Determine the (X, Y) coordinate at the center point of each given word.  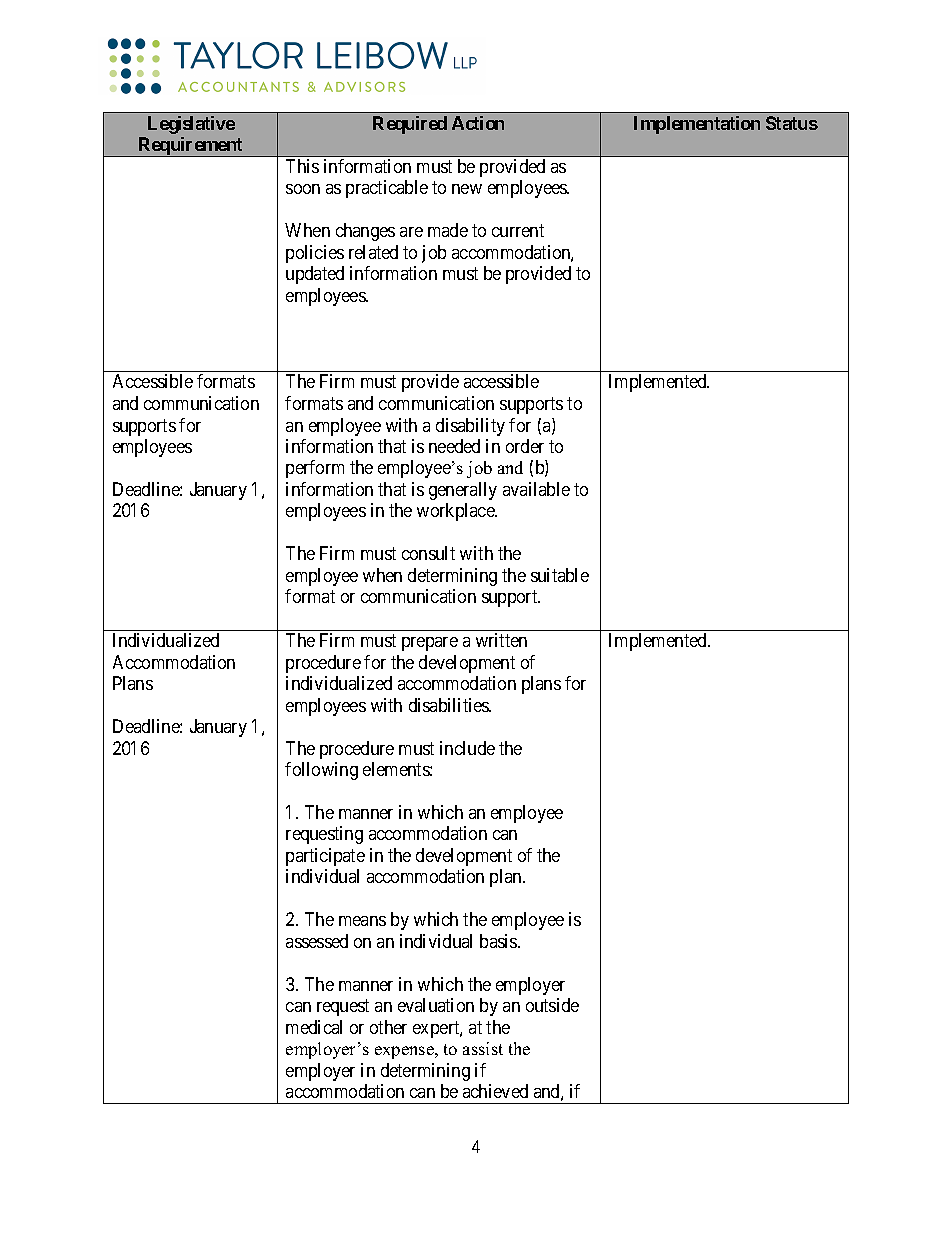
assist (483, 1048)
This (302, 166)
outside (552, 1005)
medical (314, 1027)
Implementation (697, 125)
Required (410, 125)
